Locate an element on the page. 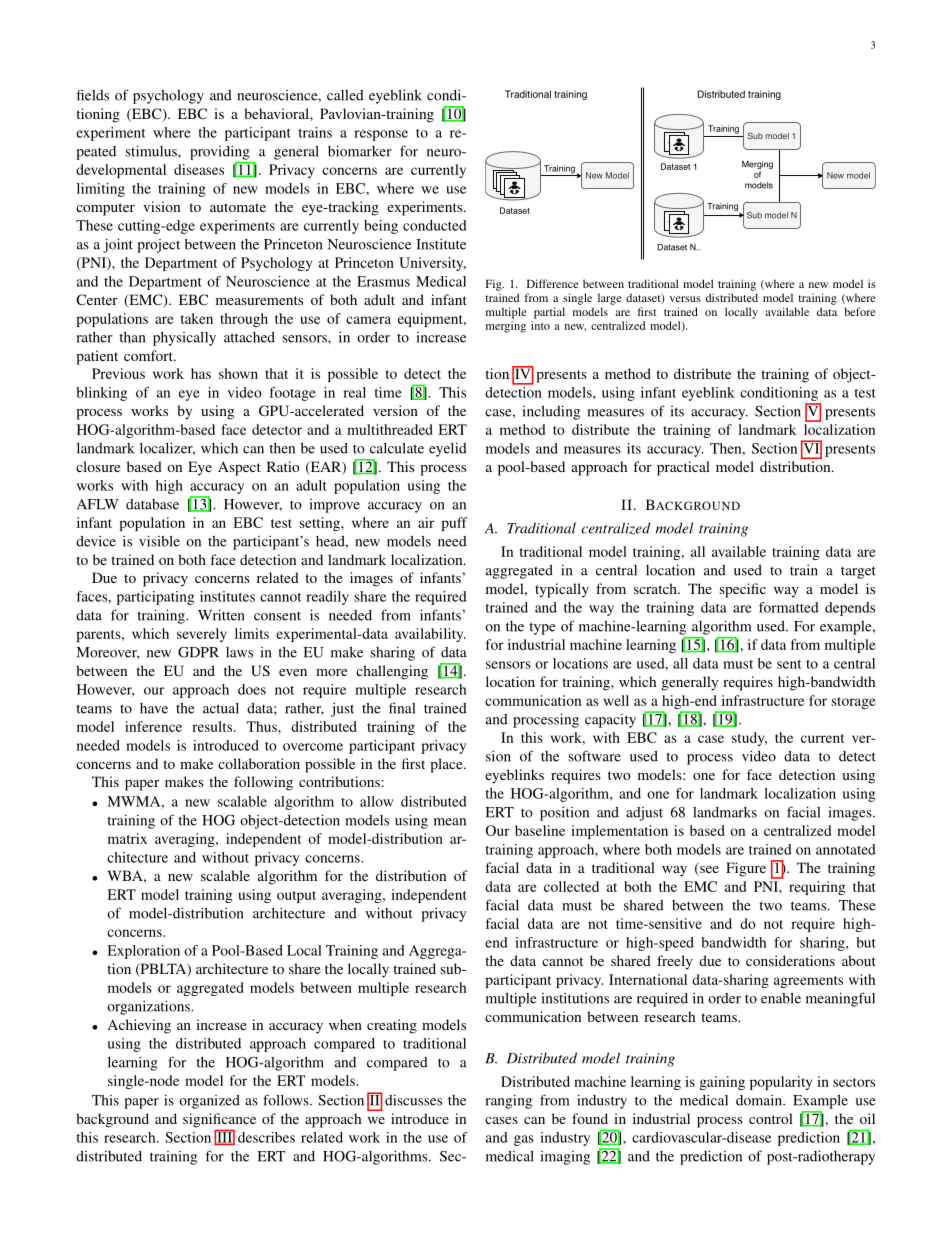 The height and width of the page is (1233, 952). availability is located at coordinates (430, 635).
